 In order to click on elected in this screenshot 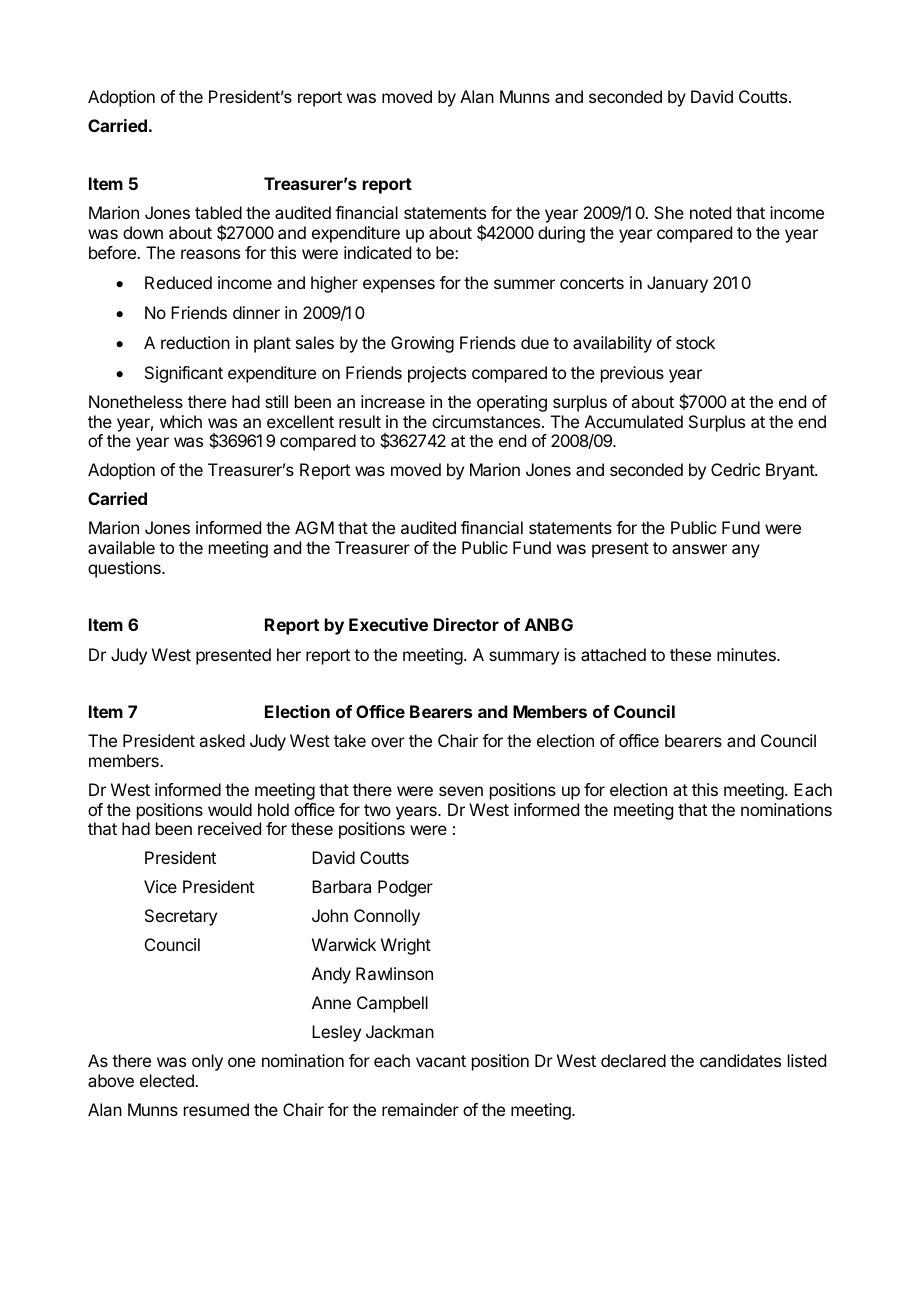, I will do `click(168, 1080)`.
